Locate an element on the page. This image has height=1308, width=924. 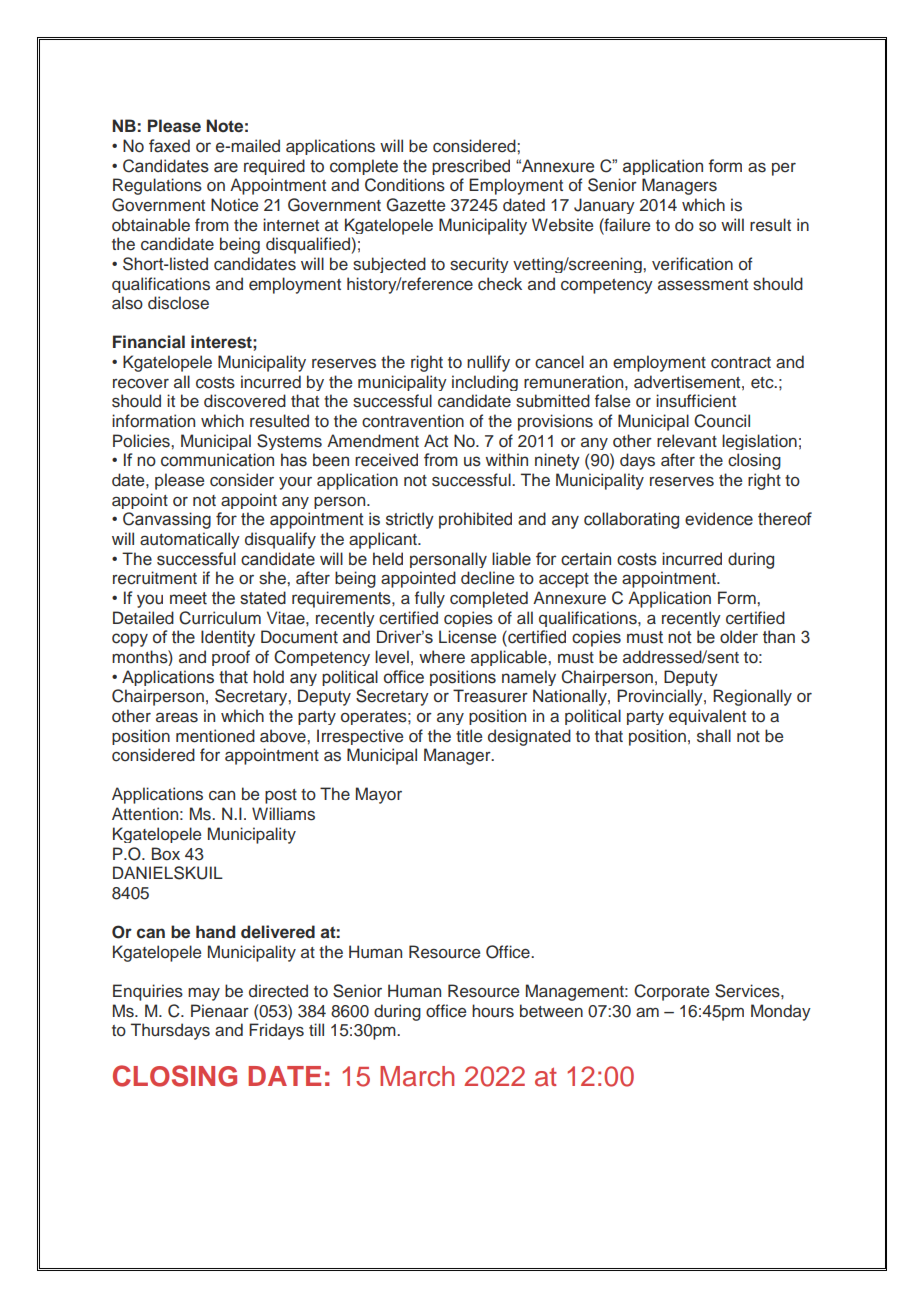
fully is located at coordinates (430, 599).
